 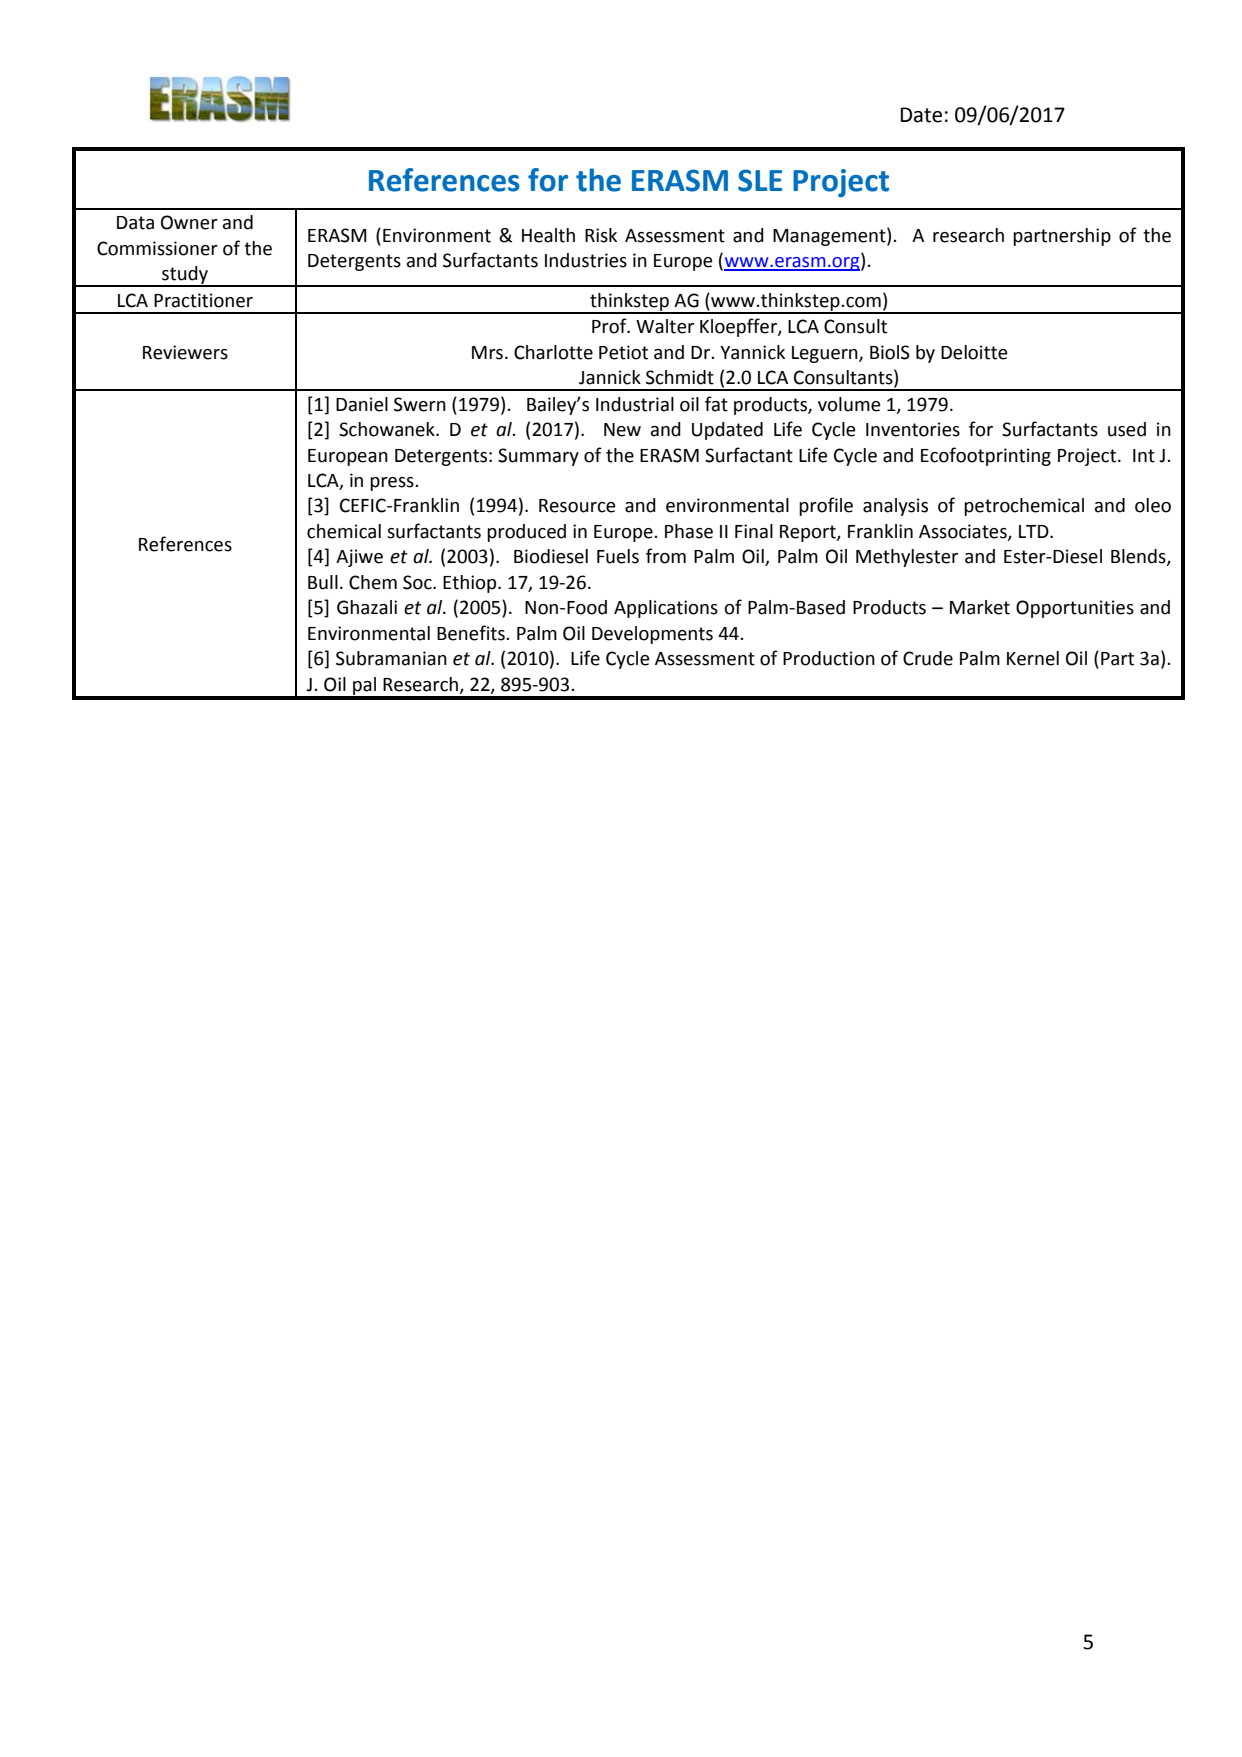 I want to click on Owner, so click(x=189, y=222).
